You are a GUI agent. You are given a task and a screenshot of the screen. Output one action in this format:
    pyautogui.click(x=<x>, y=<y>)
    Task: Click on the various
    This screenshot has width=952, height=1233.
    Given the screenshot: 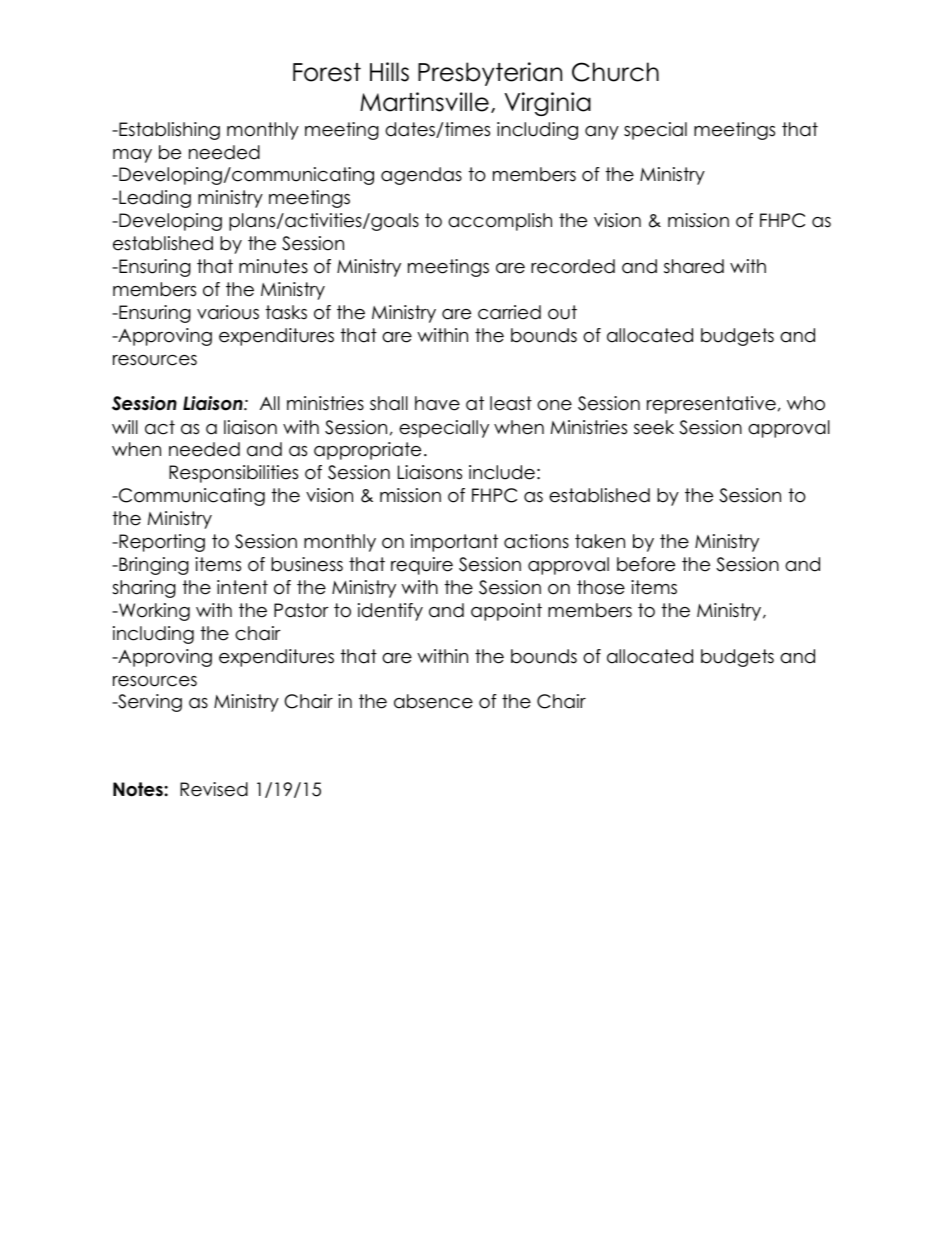 What is the action you would take?
    pyautogui.click(x=228, y=312)
